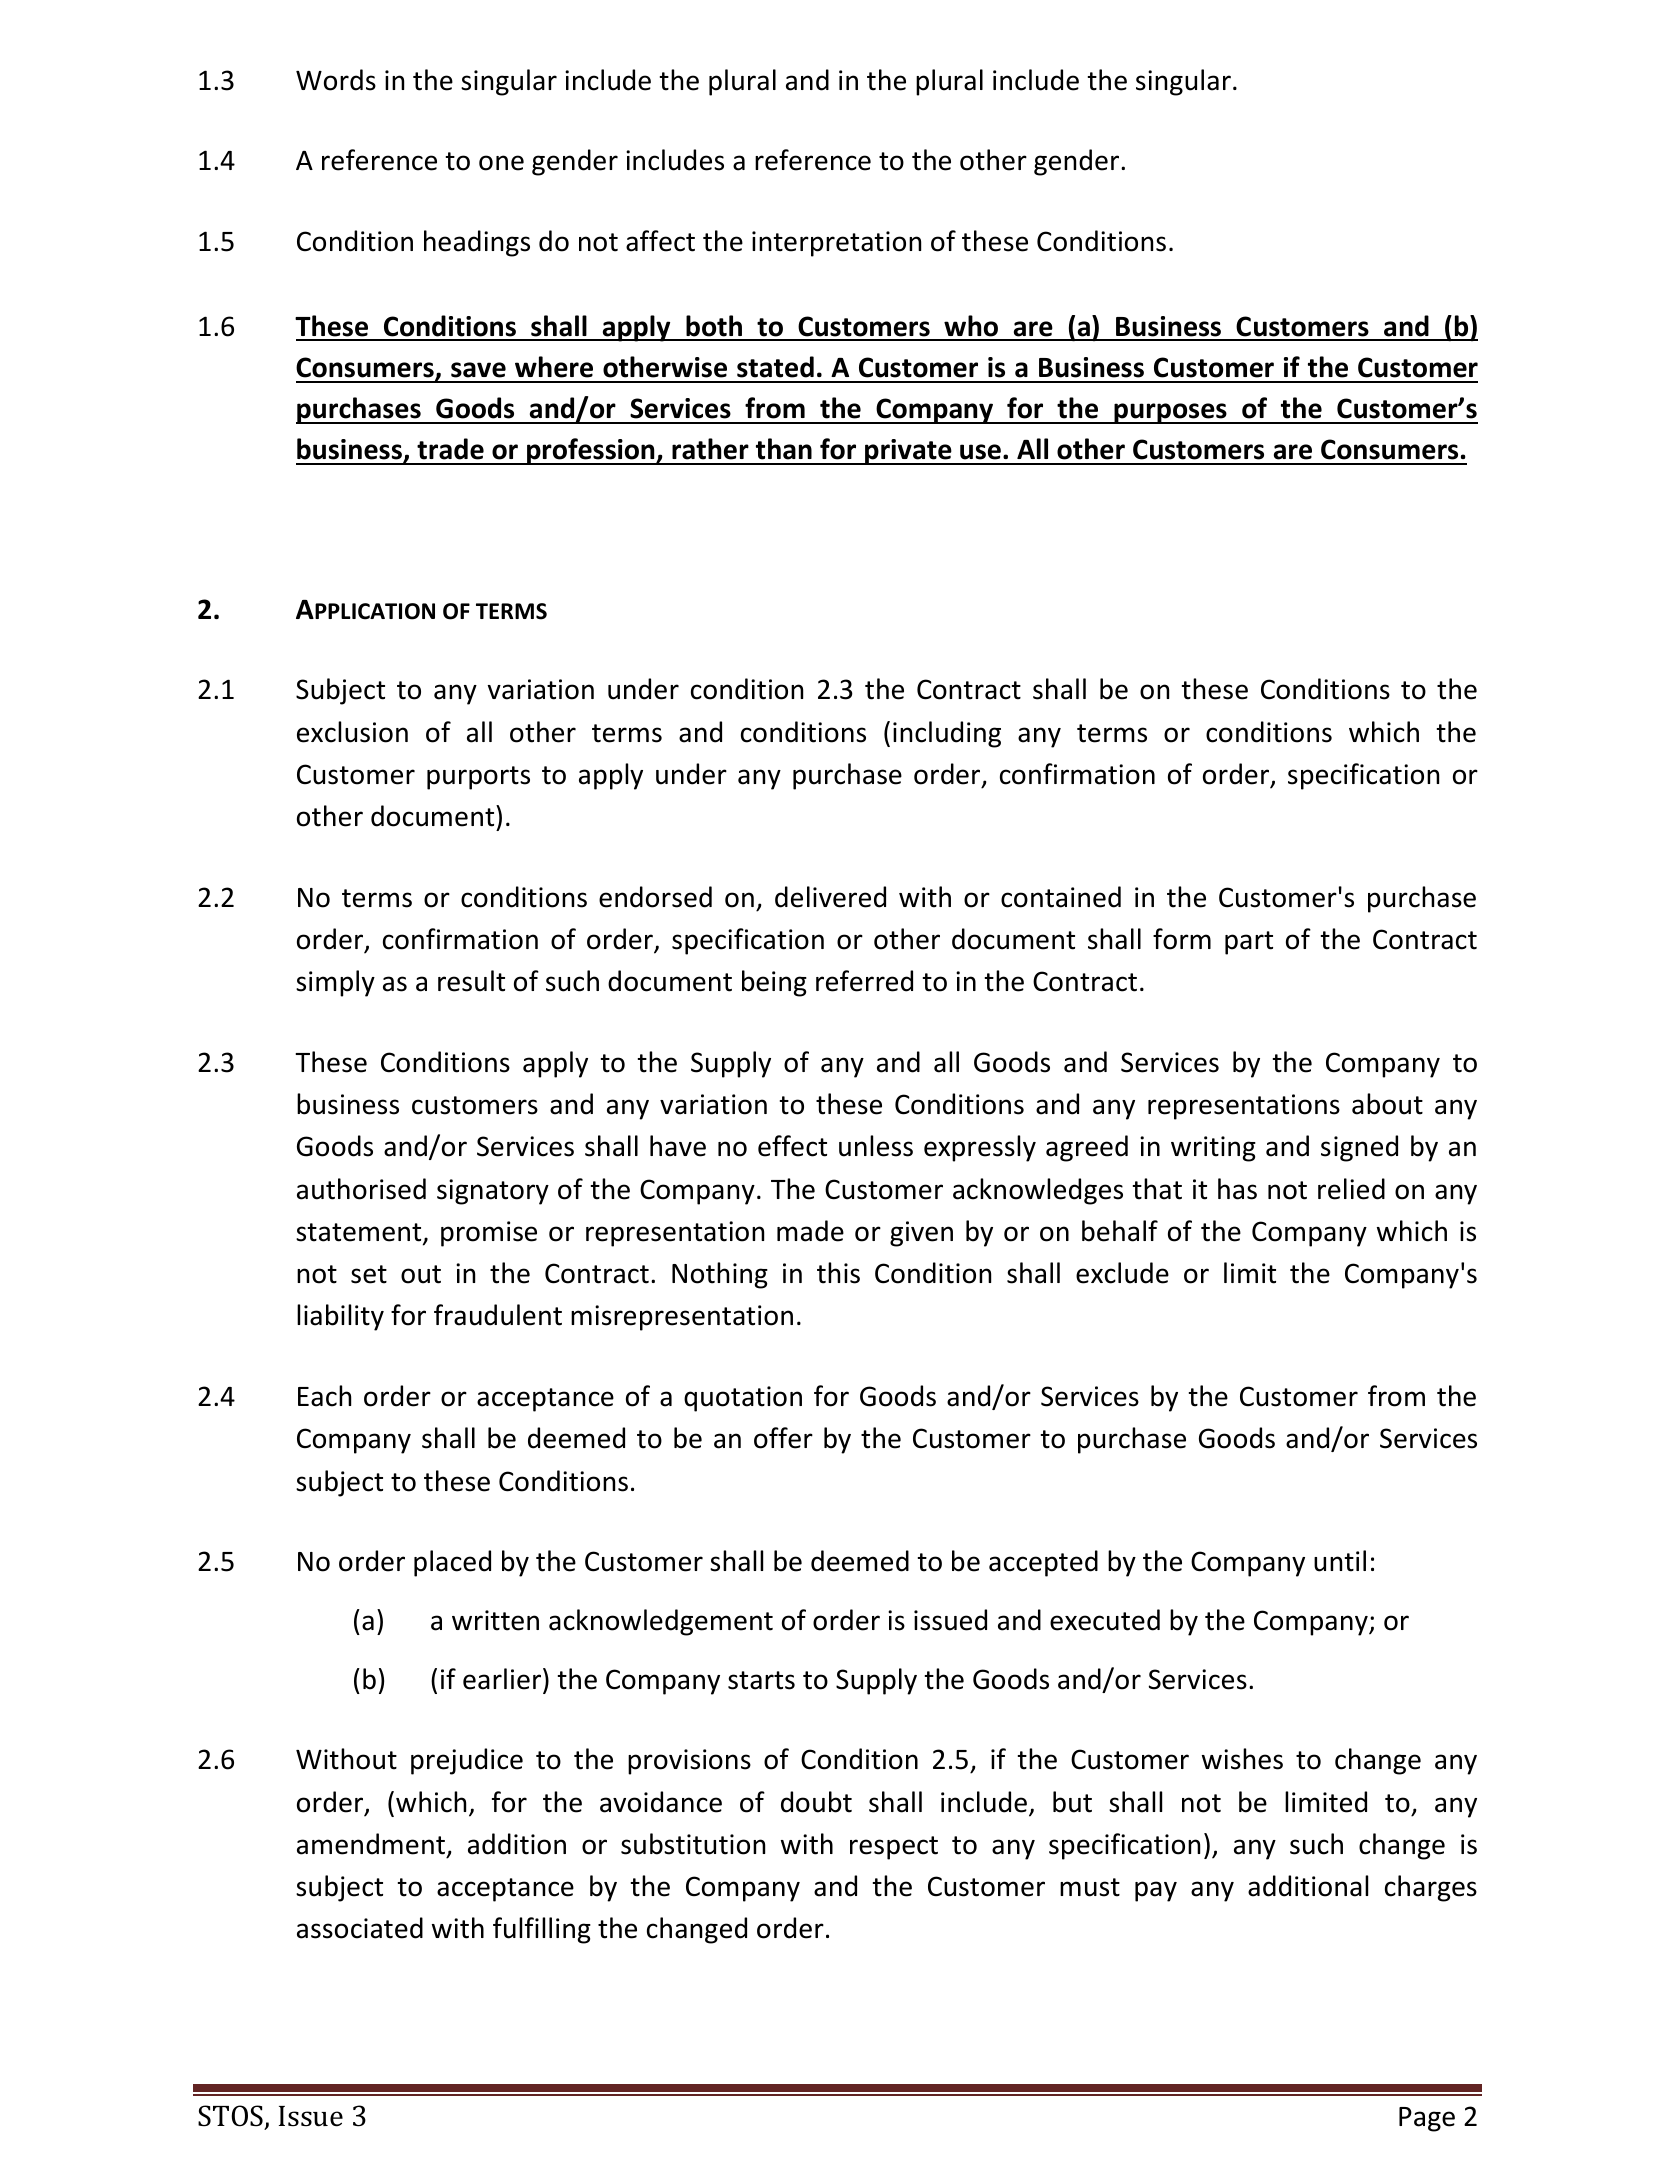 Image resolution: width=1675 pixels, height=2168 pixels. Describe the element at coordinates (1427, 2119) in the document. I see `Page` at that location.
